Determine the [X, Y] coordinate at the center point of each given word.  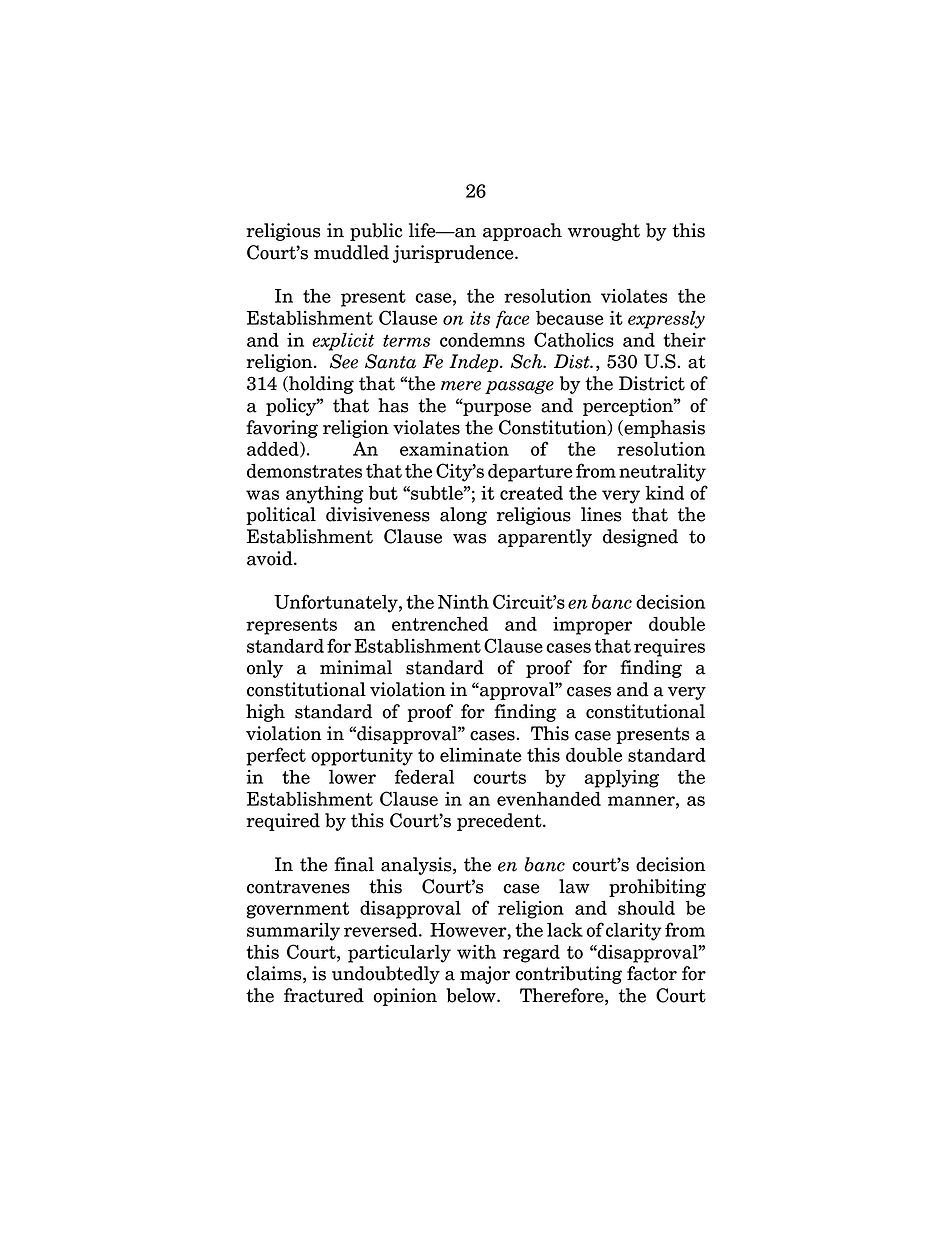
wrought [604, 232]
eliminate [481, 754]
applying [621, 778]
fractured [324, 995]
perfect [276, 756]
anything [325, 494]
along [463, 516]
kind [664, 492]
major [485, 975]
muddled [351, 252]
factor [652, 973]
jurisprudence [454, 254]
